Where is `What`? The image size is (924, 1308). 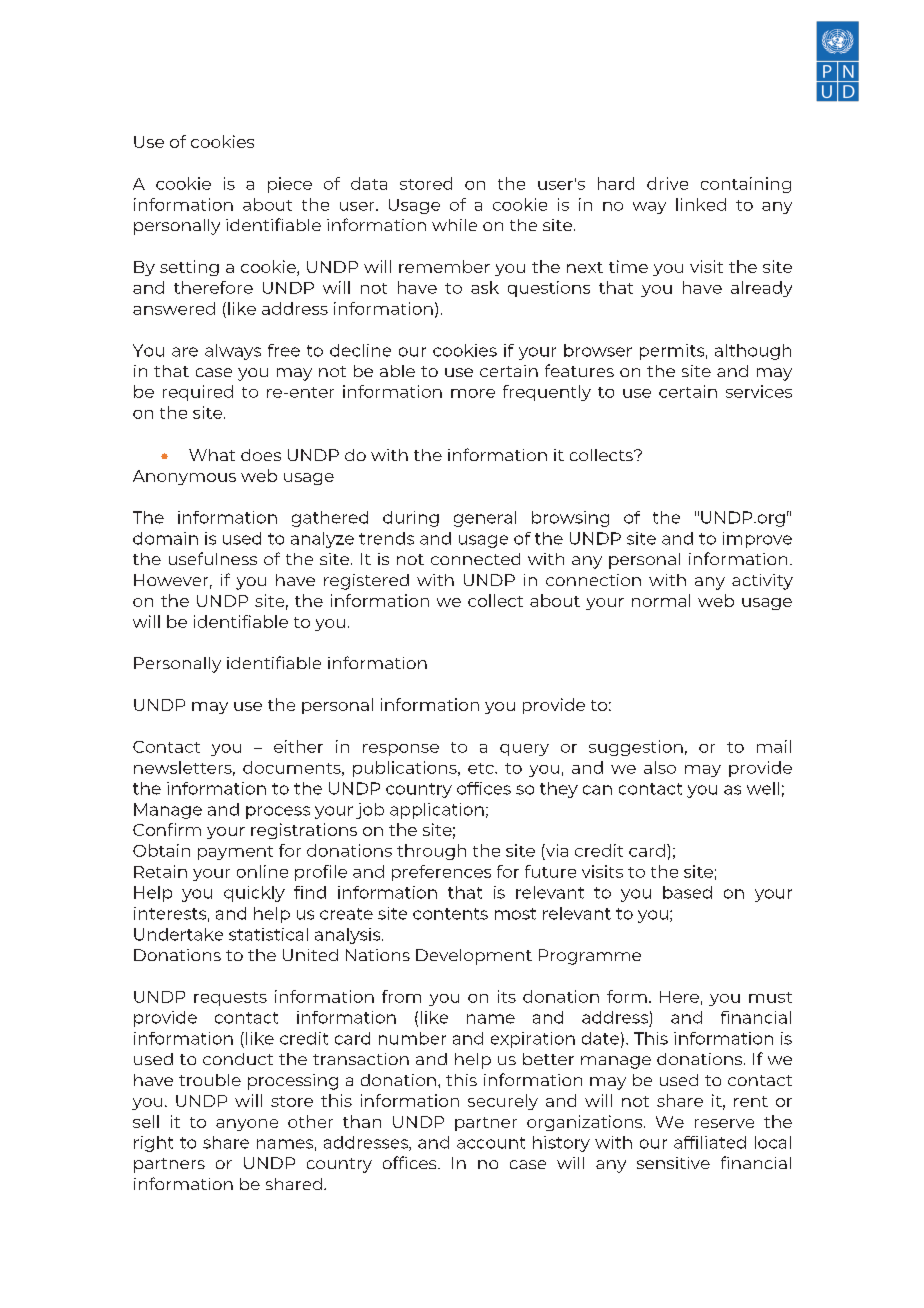
What is located at coordinates (212, 455).
